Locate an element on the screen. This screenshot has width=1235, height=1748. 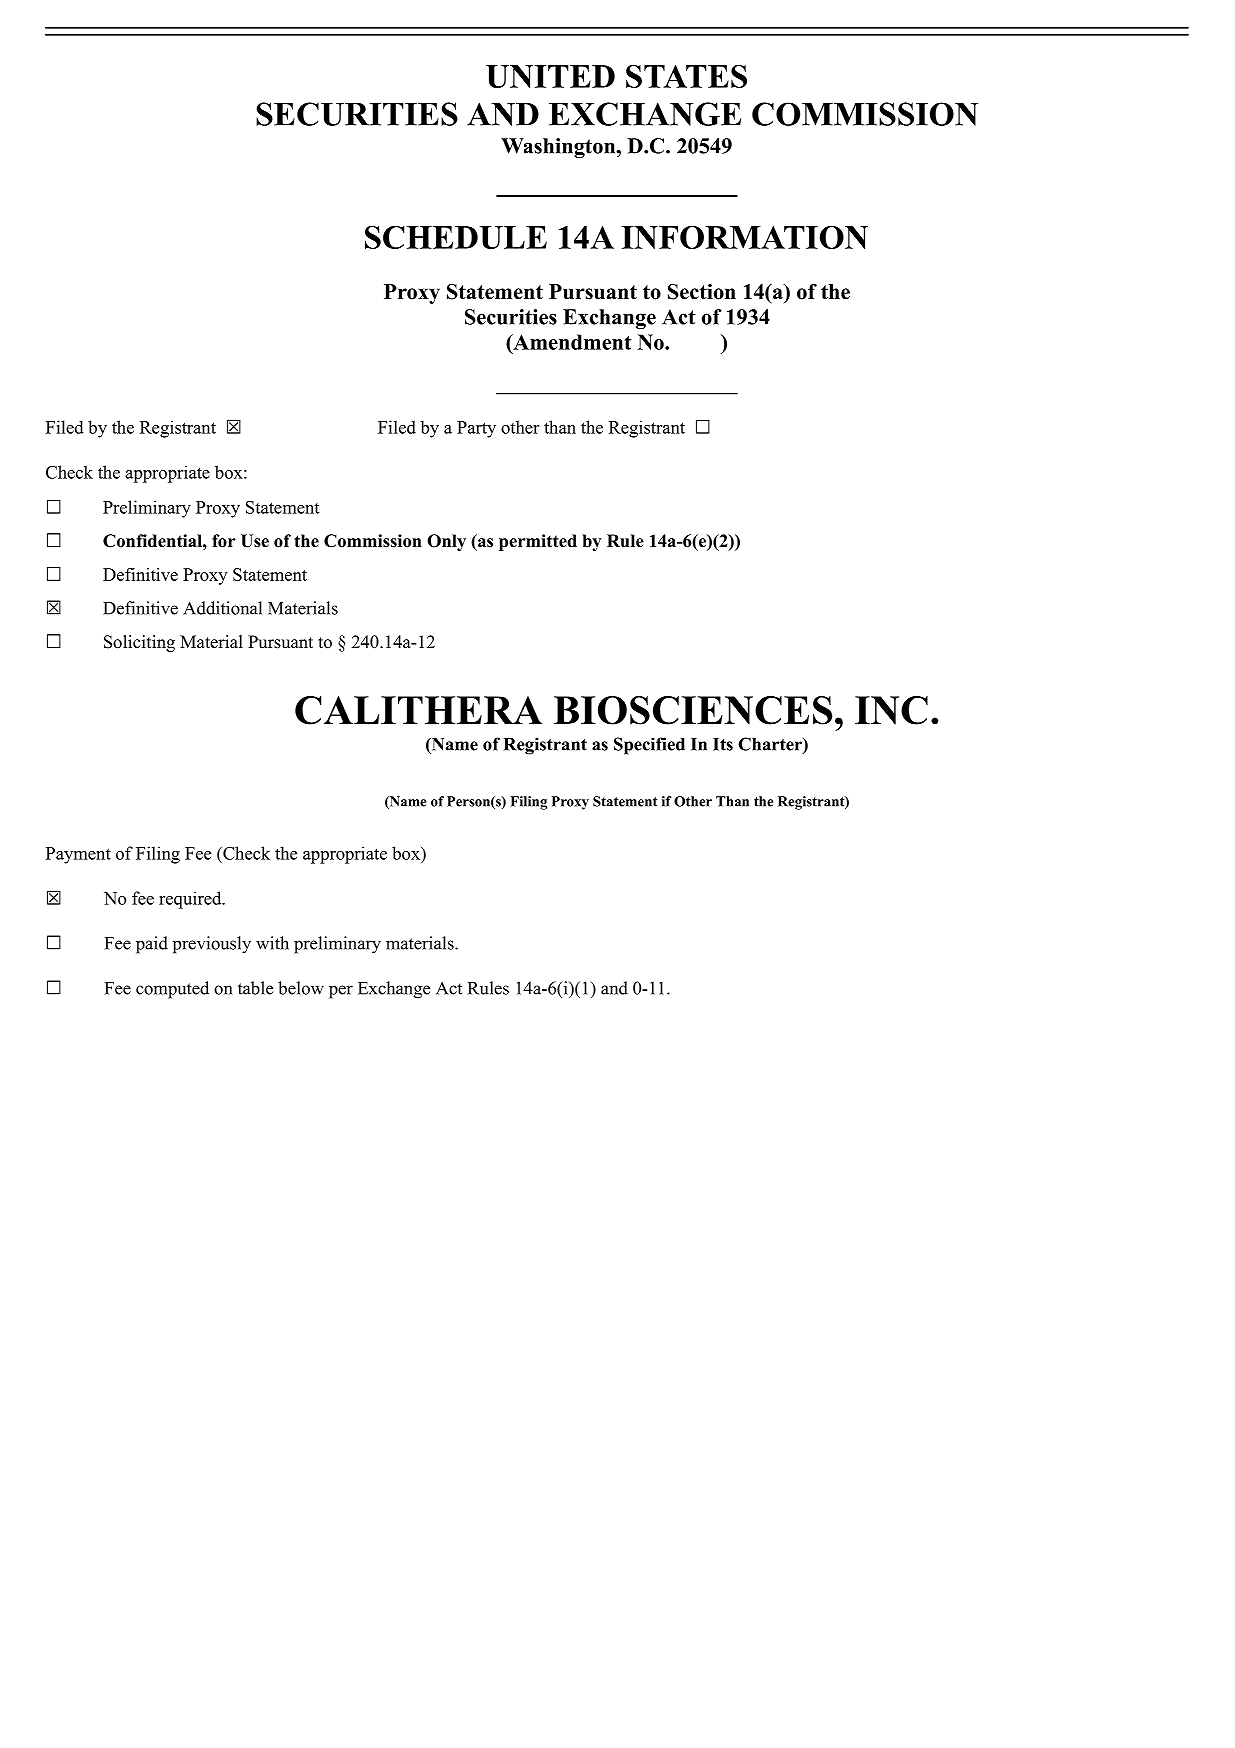
paid is located at coordinates (152, 945).
